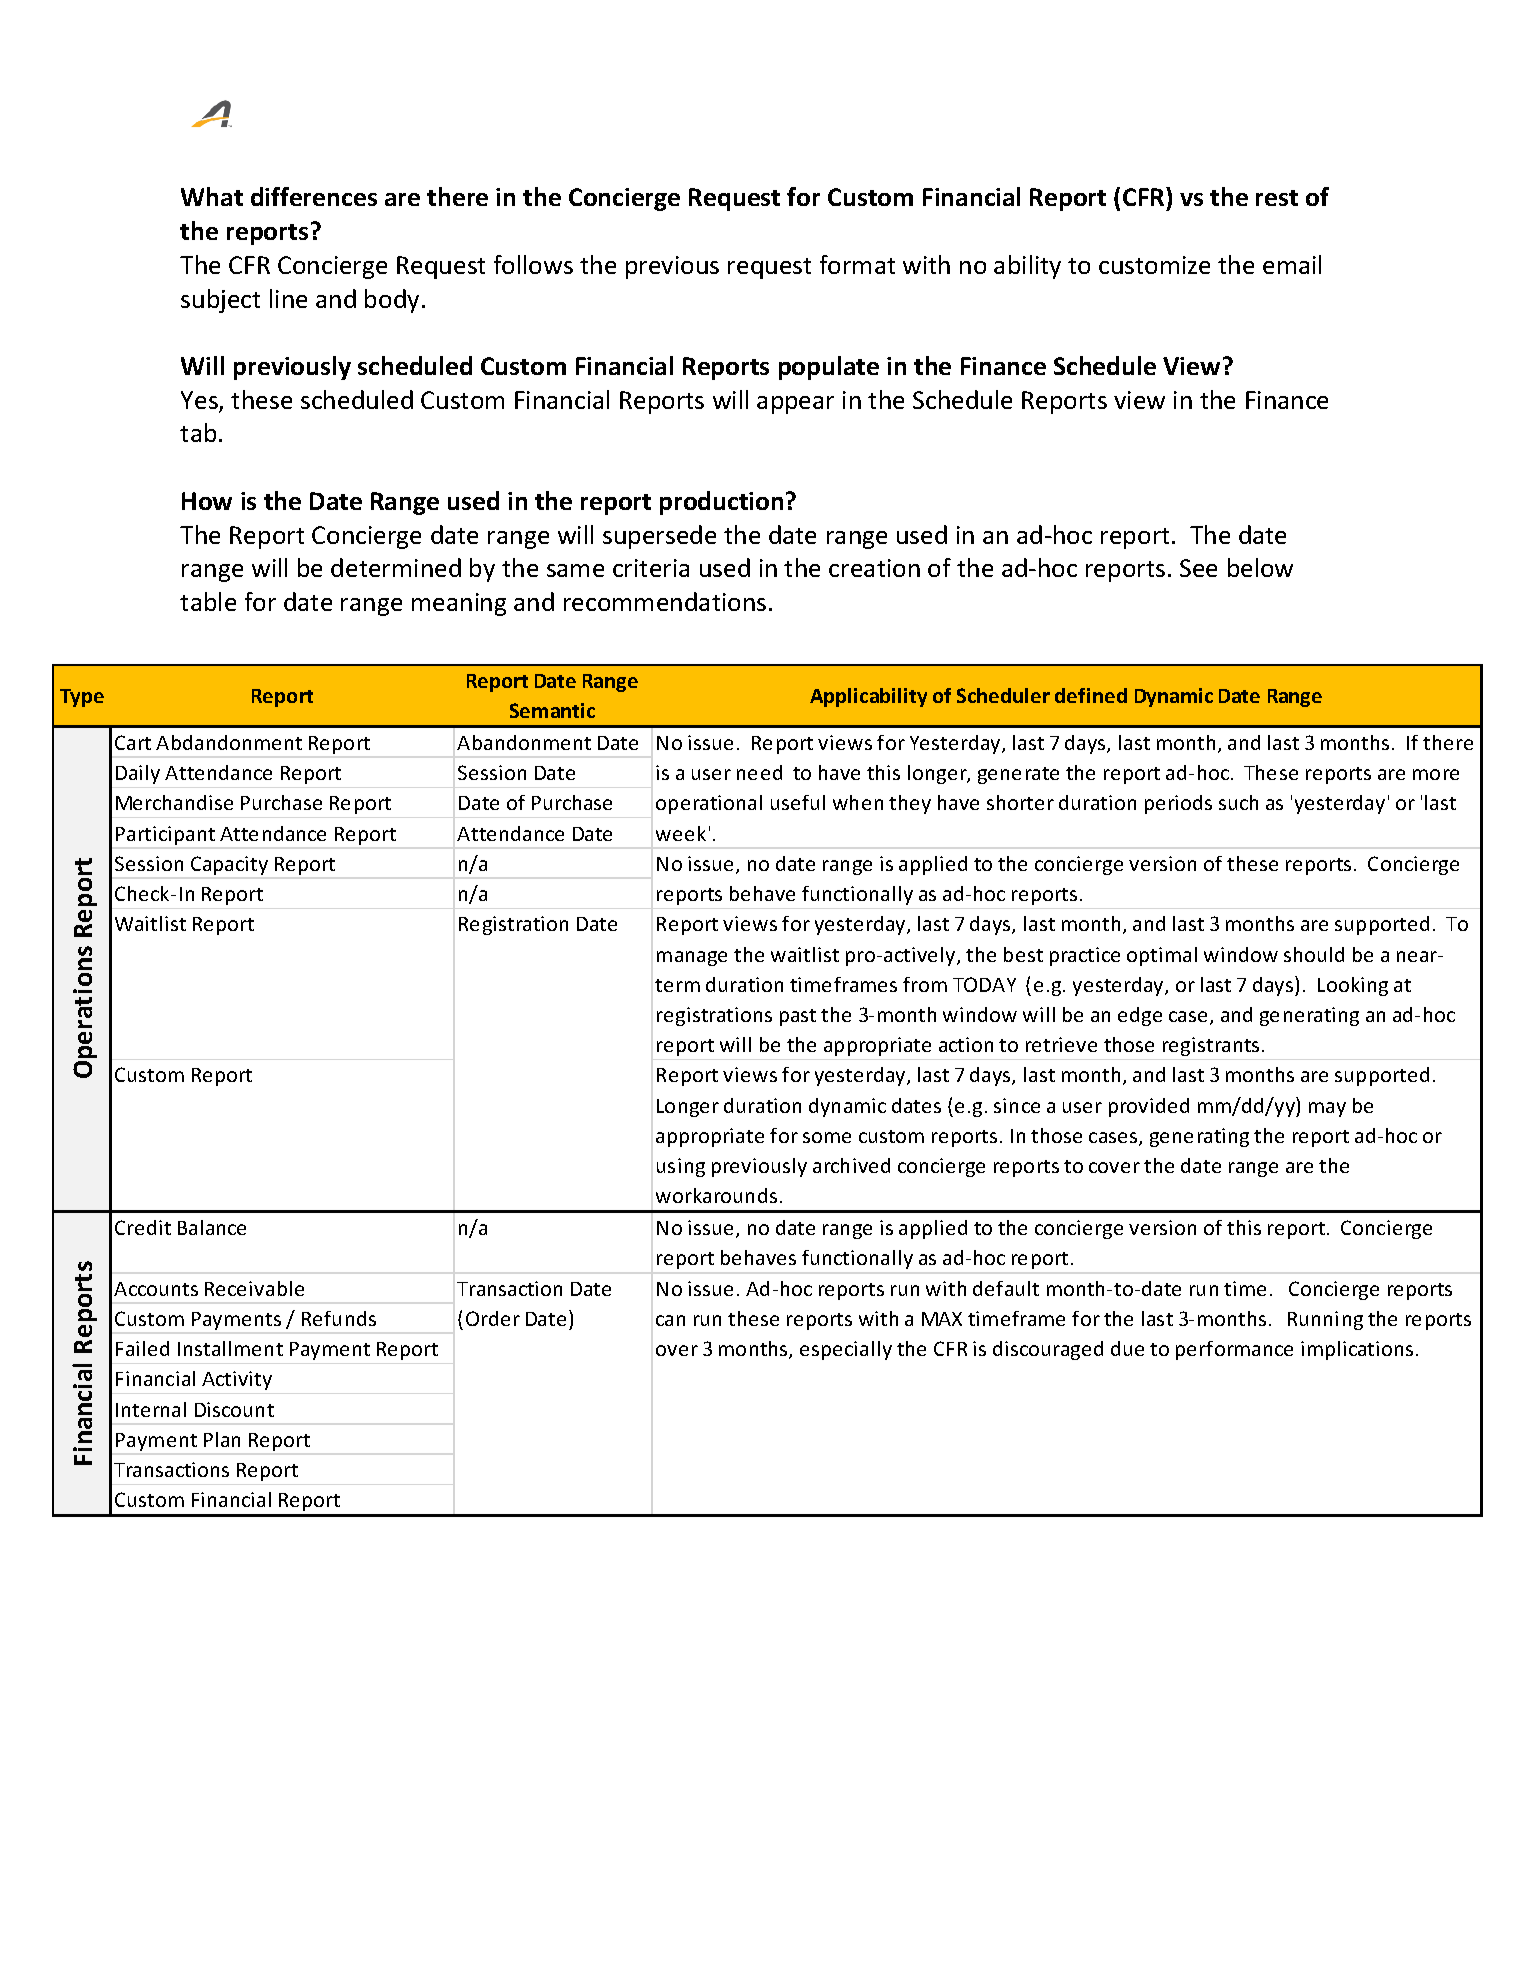 The height and width of the screenshot is (1988, 1536). What do you see at coordinates (234, 1409) in the screenshot?
I see `Discount` at bounding box center [234, 1409].
